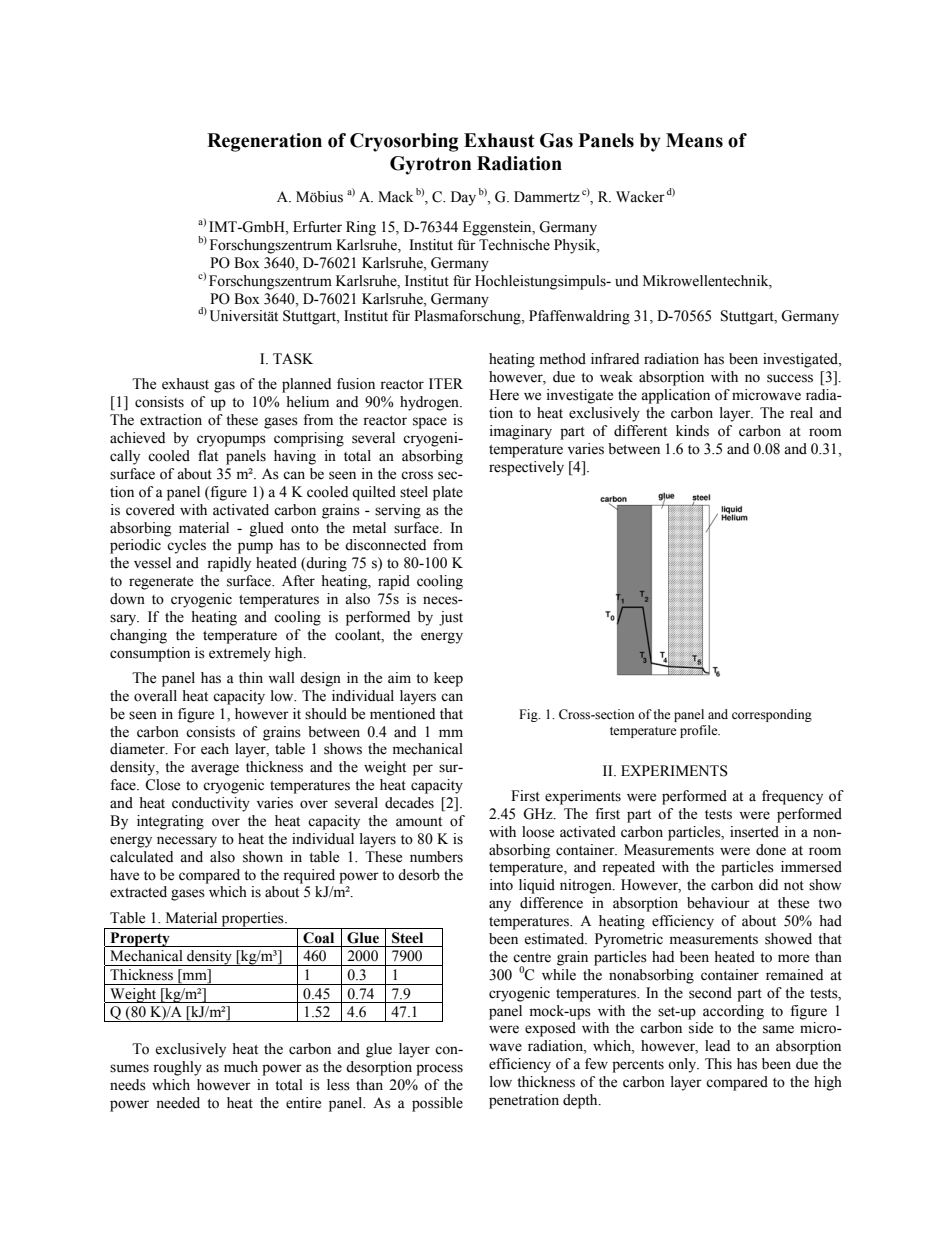  What do you see at coordinates (448, 493) in the document?
I see `plate` at bounding box center [448, 493].
